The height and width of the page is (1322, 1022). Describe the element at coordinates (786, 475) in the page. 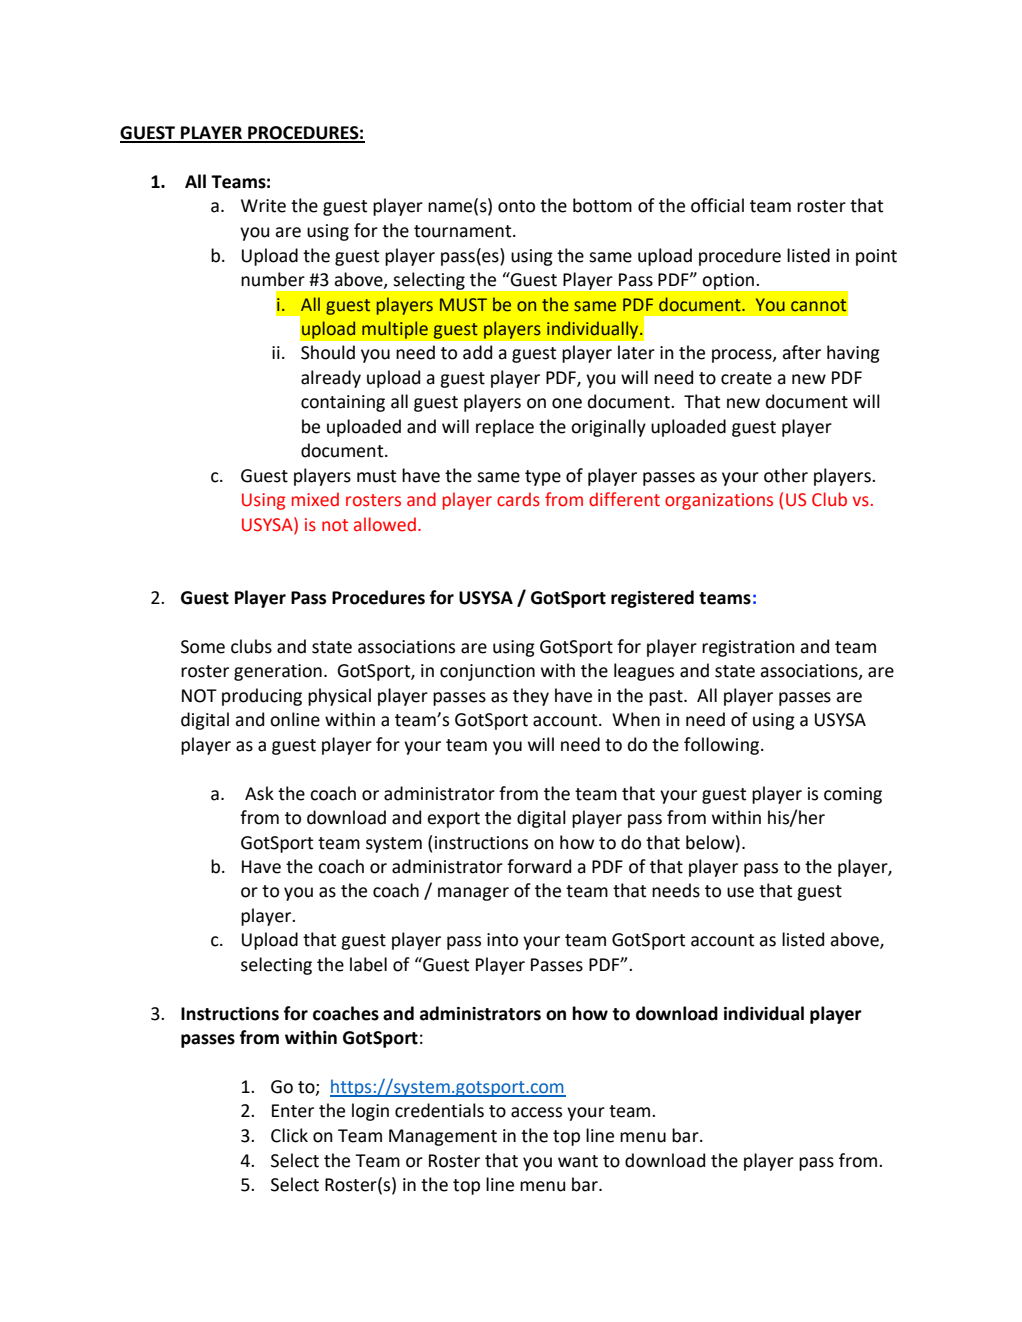

I see `other` at that location.
